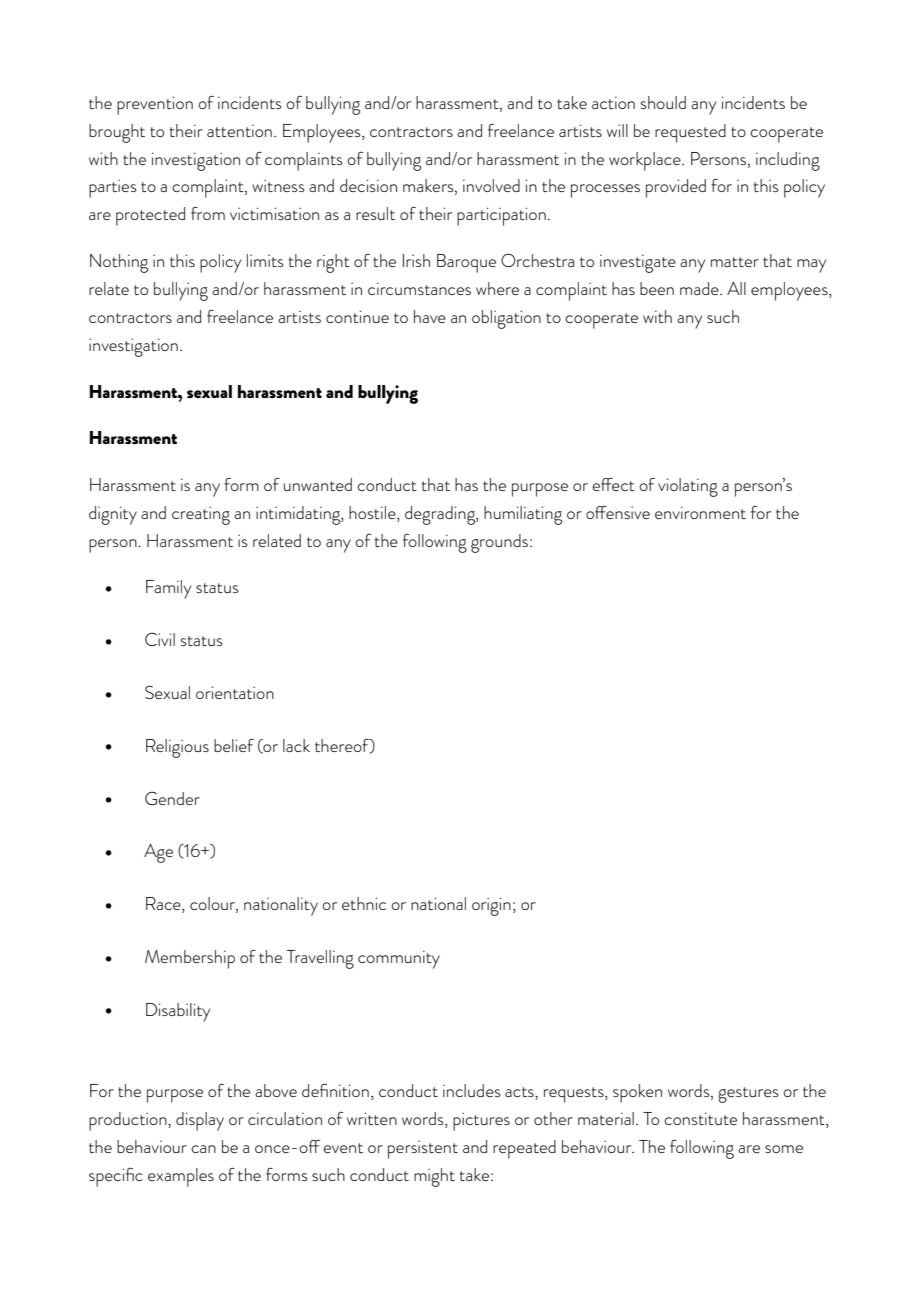 The height and width of the screenshot is (1308, 924). What do you see at coordinates (239, 130) in the screenshot?
I see `attention` at bounding box center [239, 130].
